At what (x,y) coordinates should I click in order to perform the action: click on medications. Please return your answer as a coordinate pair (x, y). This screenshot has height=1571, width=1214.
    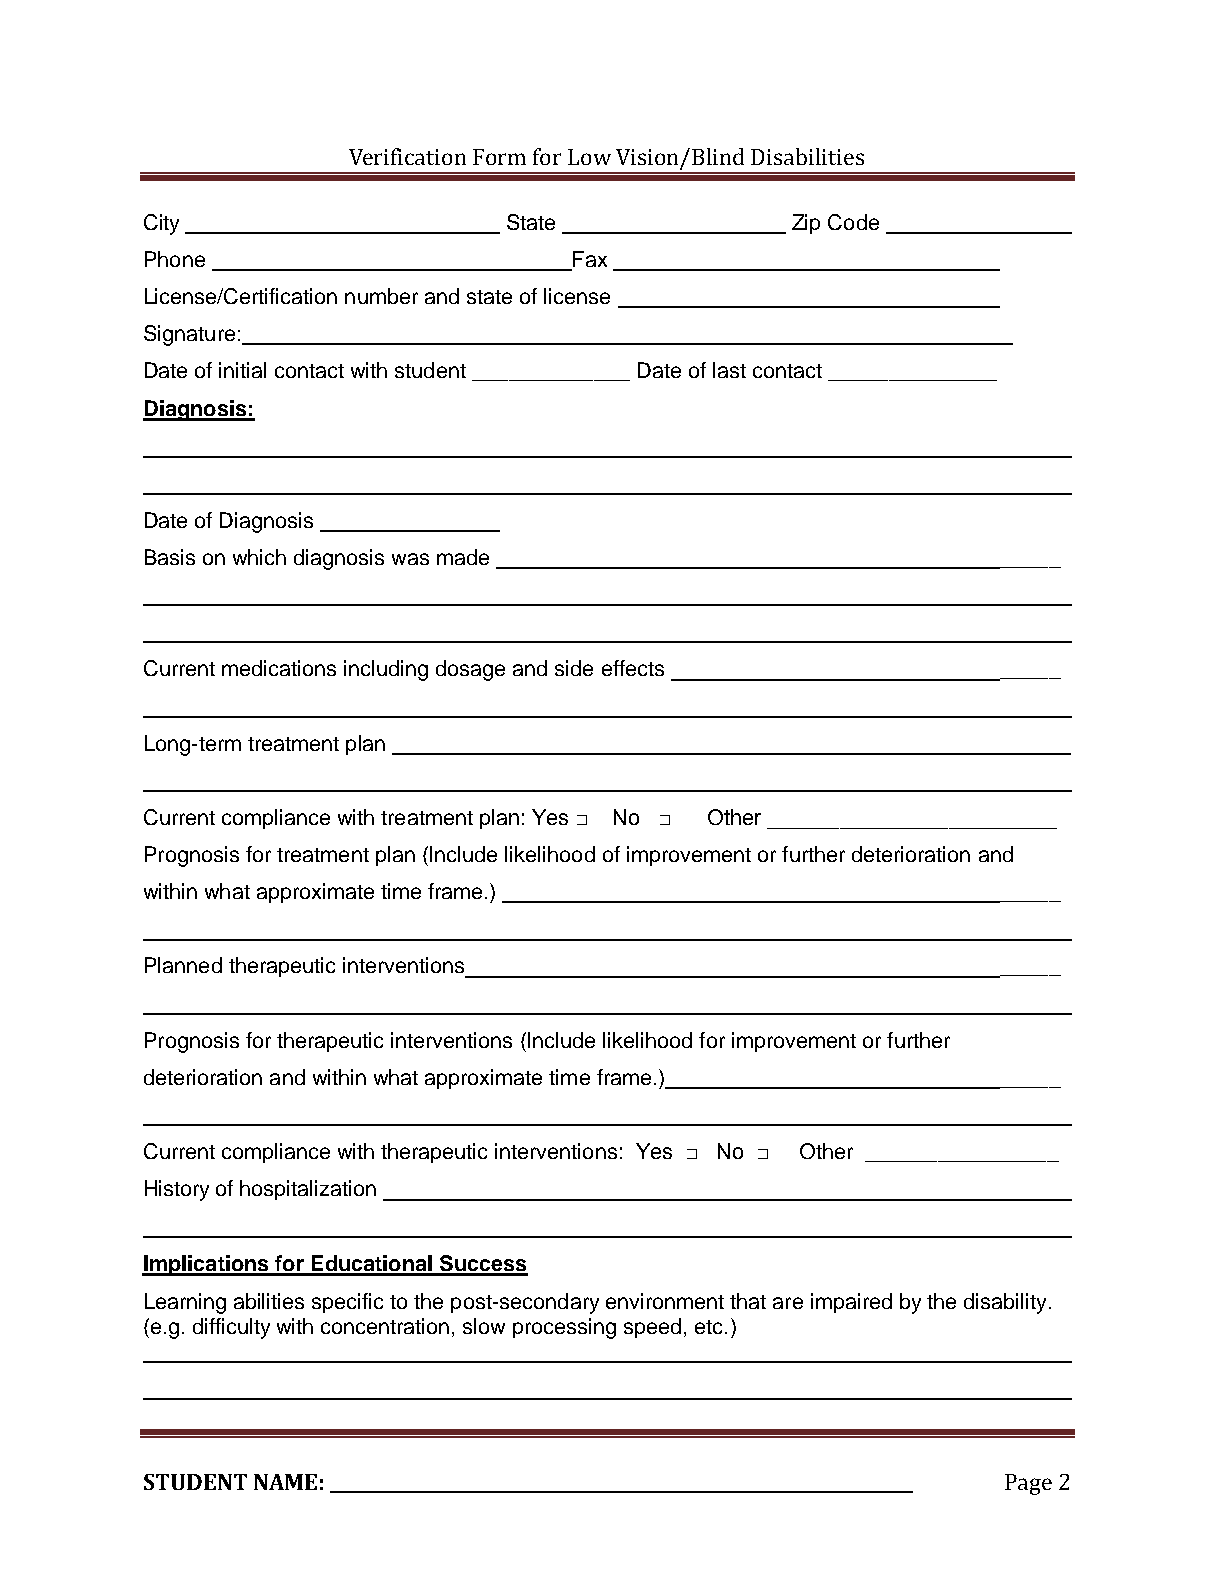
    Looking at the image, I should click on (279, 668).
